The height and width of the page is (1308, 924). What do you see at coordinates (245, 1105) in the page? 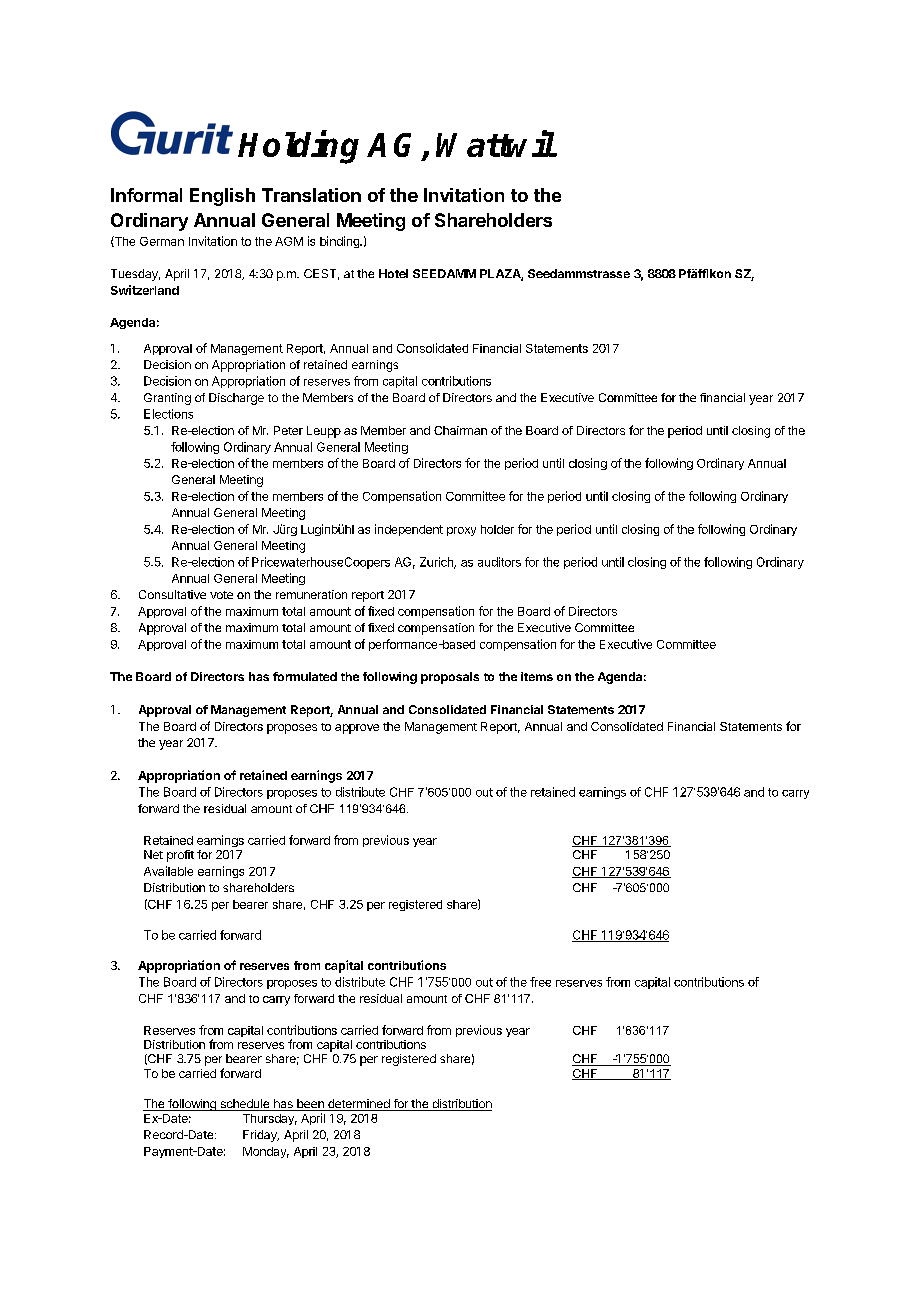
I see `schedule` at bounding box center [245, 1105].
